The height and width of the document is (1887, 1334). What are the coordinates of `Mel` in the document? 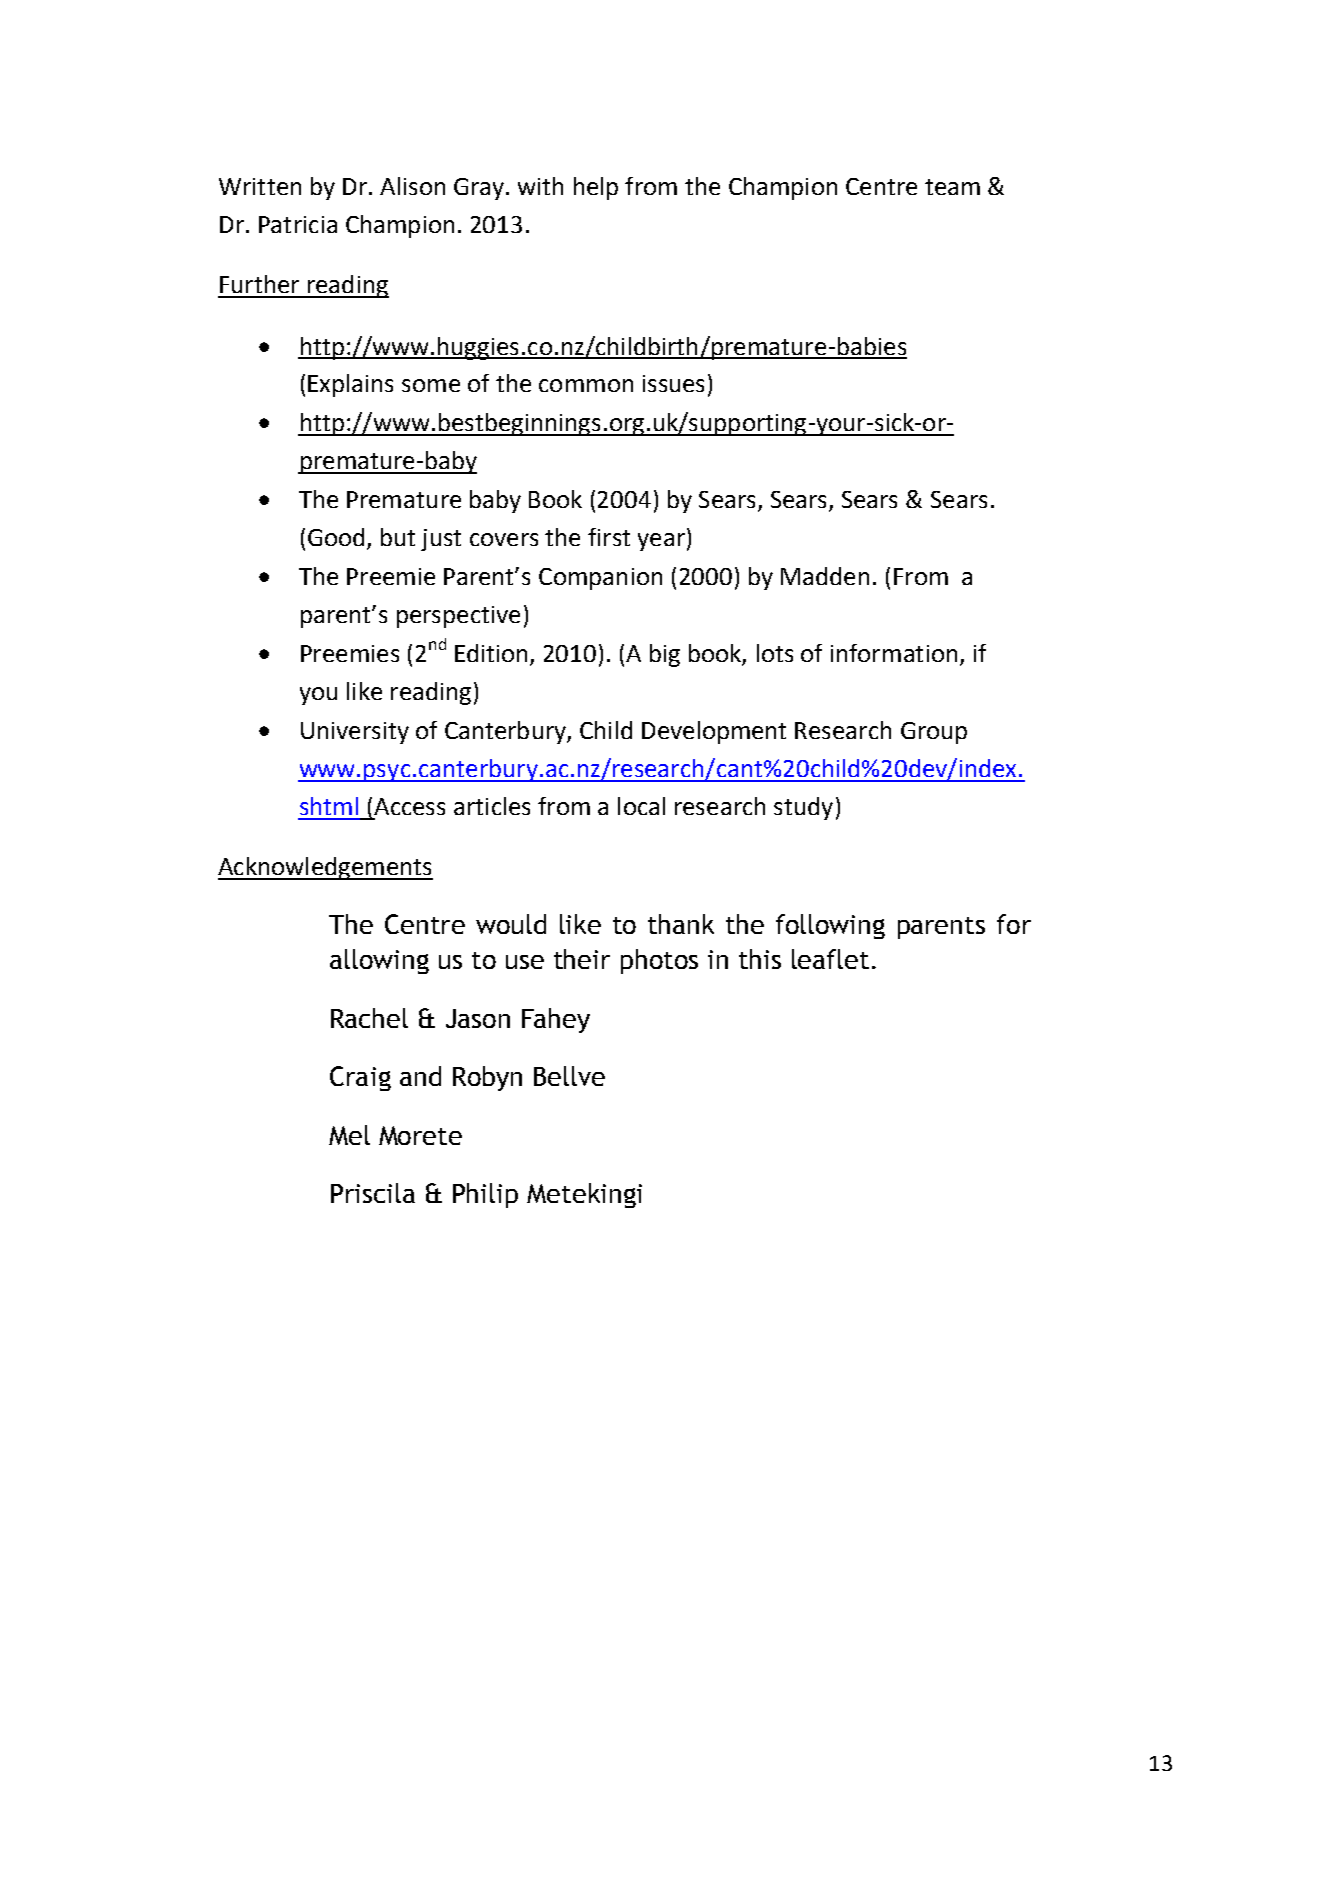 It's located at (349, 1135).
